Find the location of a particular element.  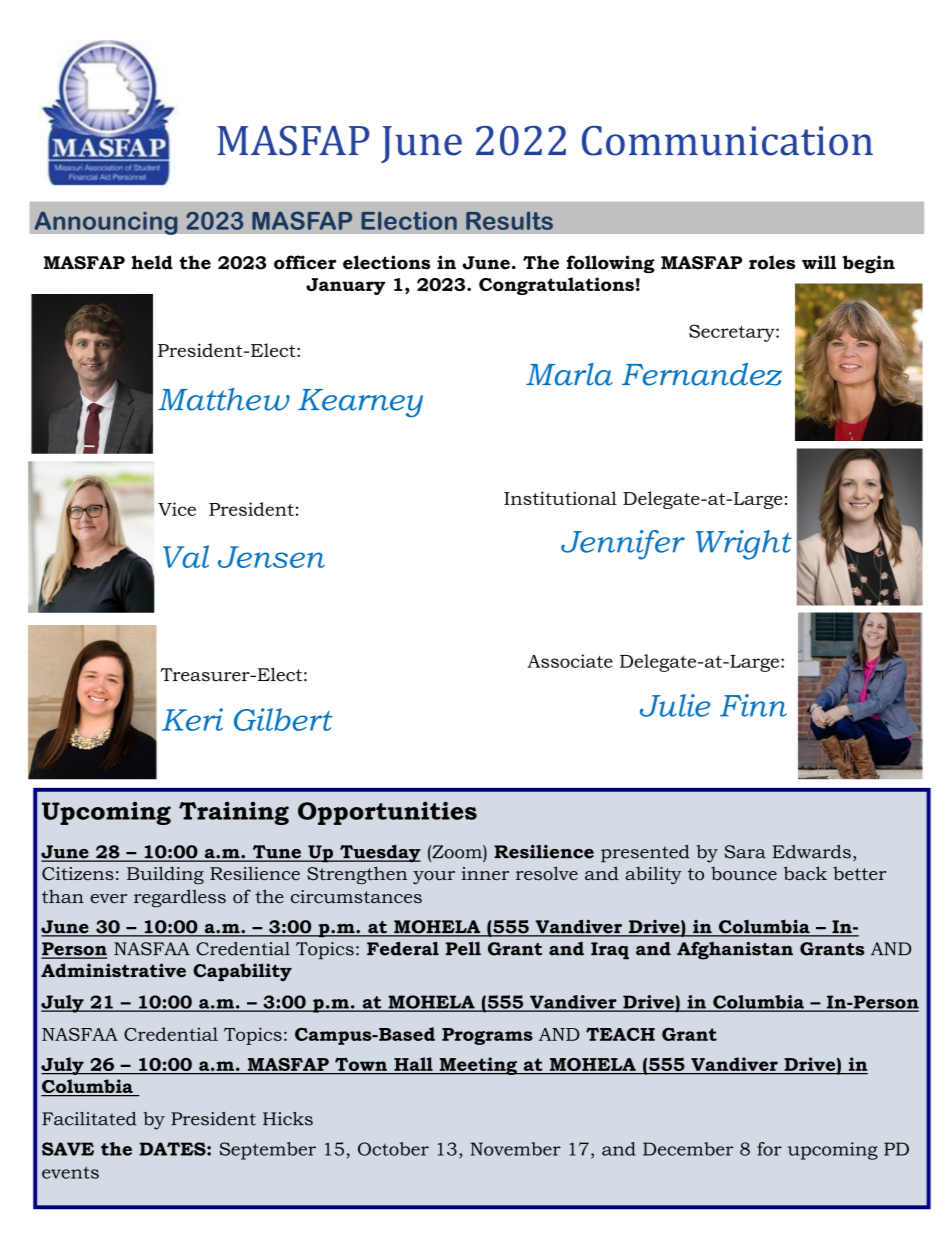

Announcing is located at coordinates (106, 223).
